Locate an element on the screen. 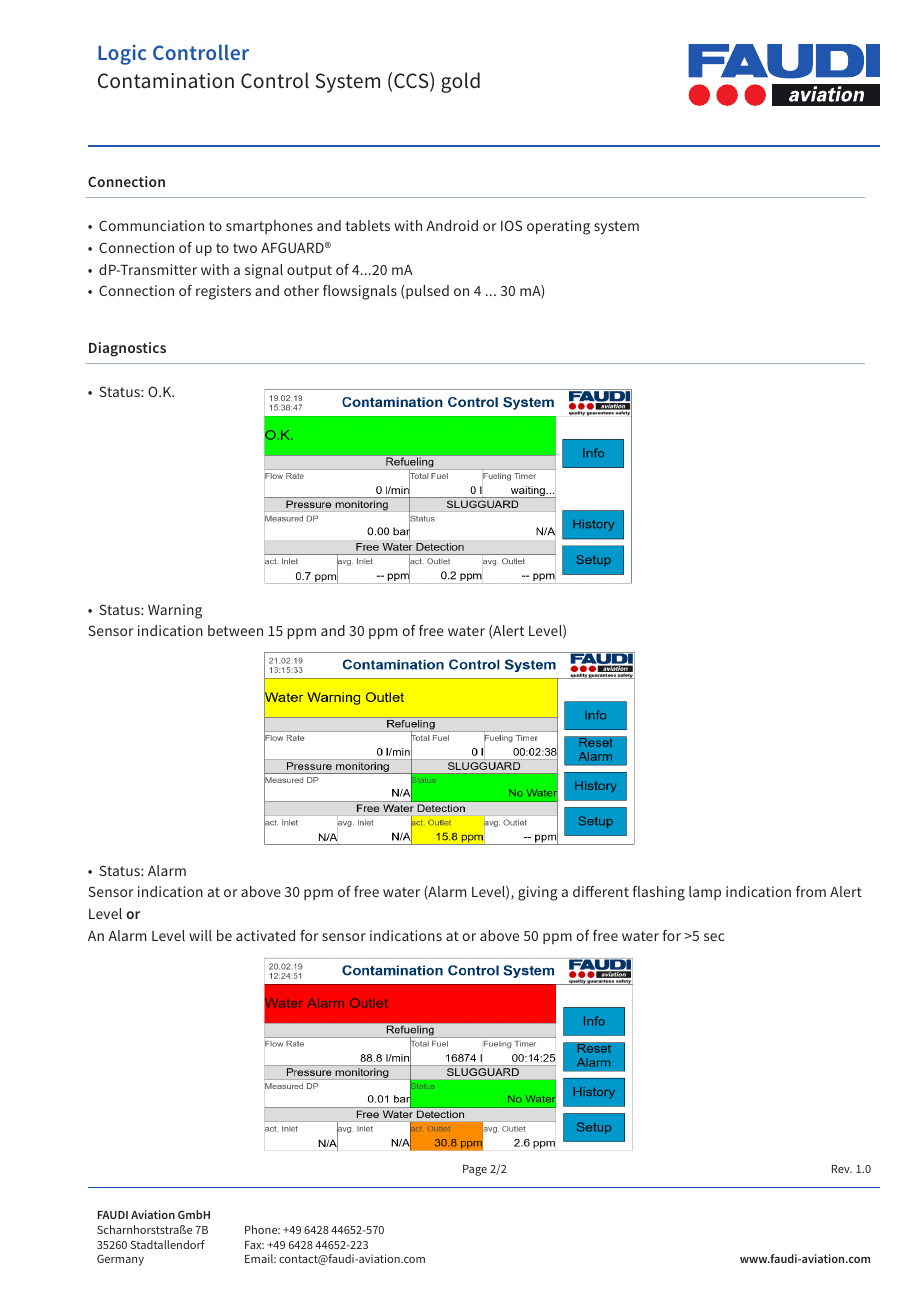 Image resolution: width=924 pixels, height=1308 pixels. Contamination is located at coordinates (166, 81).
